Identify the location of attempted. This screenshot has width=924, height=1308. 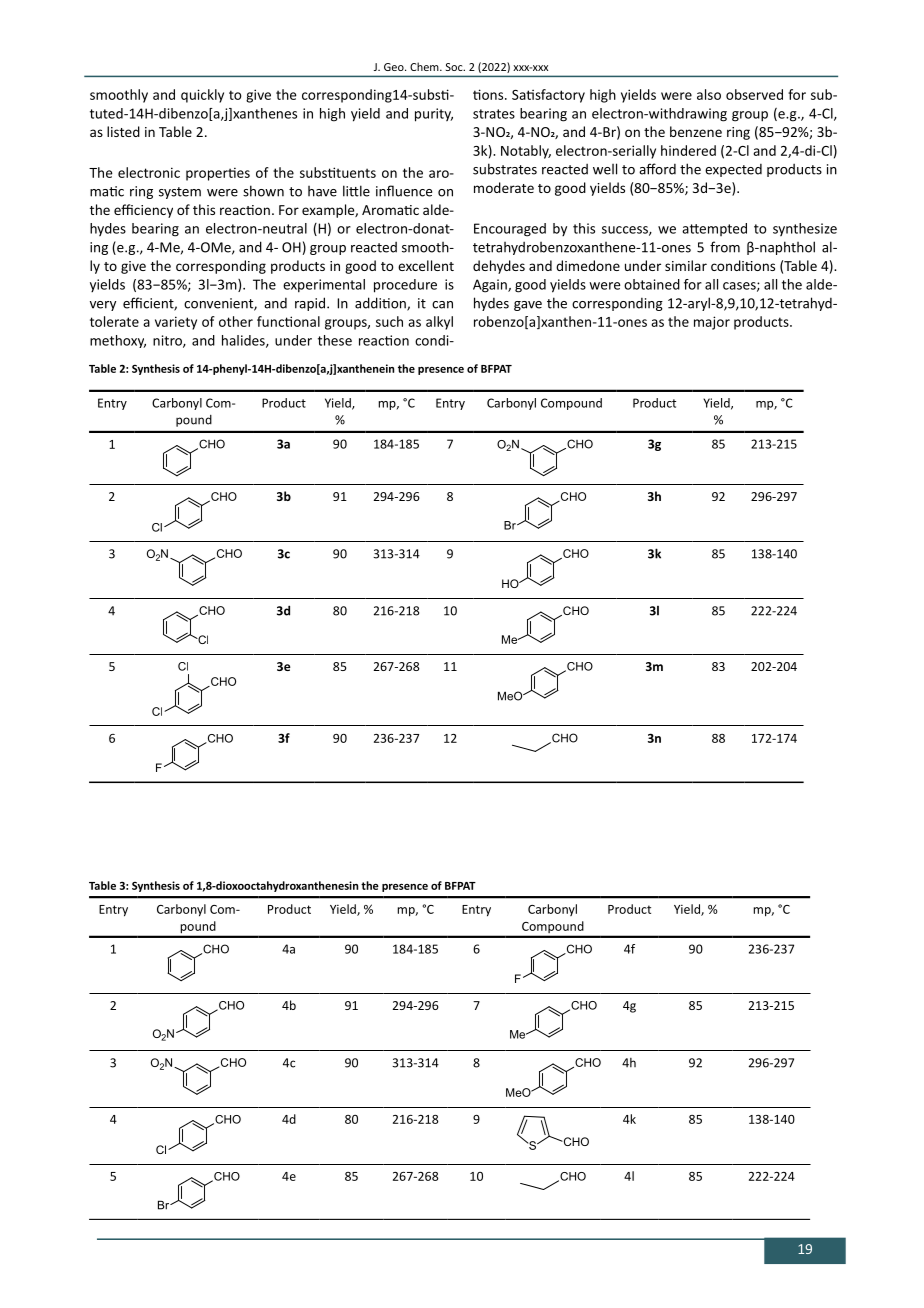
(714, 229).
